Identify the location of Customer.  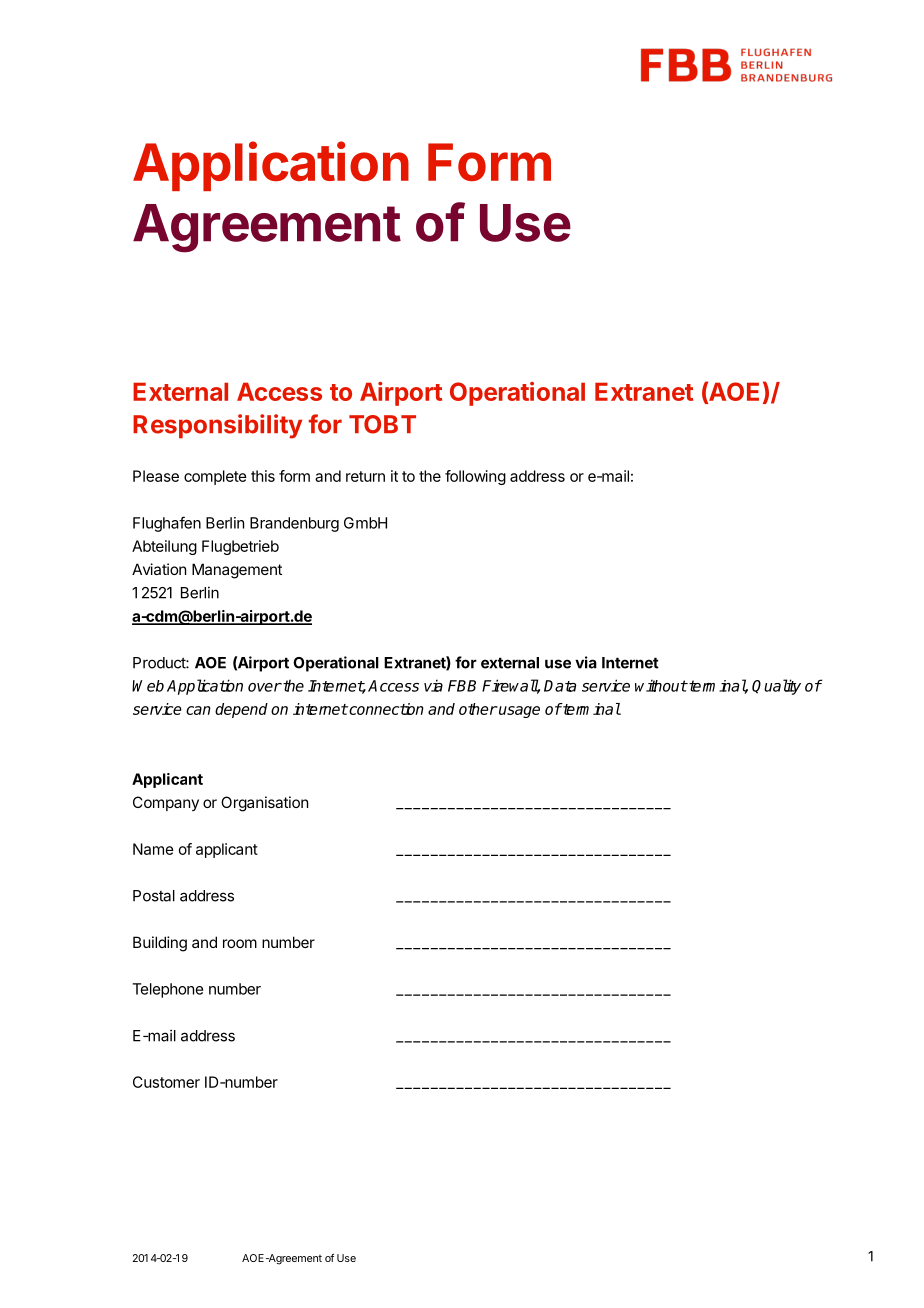
(166, 1082).
